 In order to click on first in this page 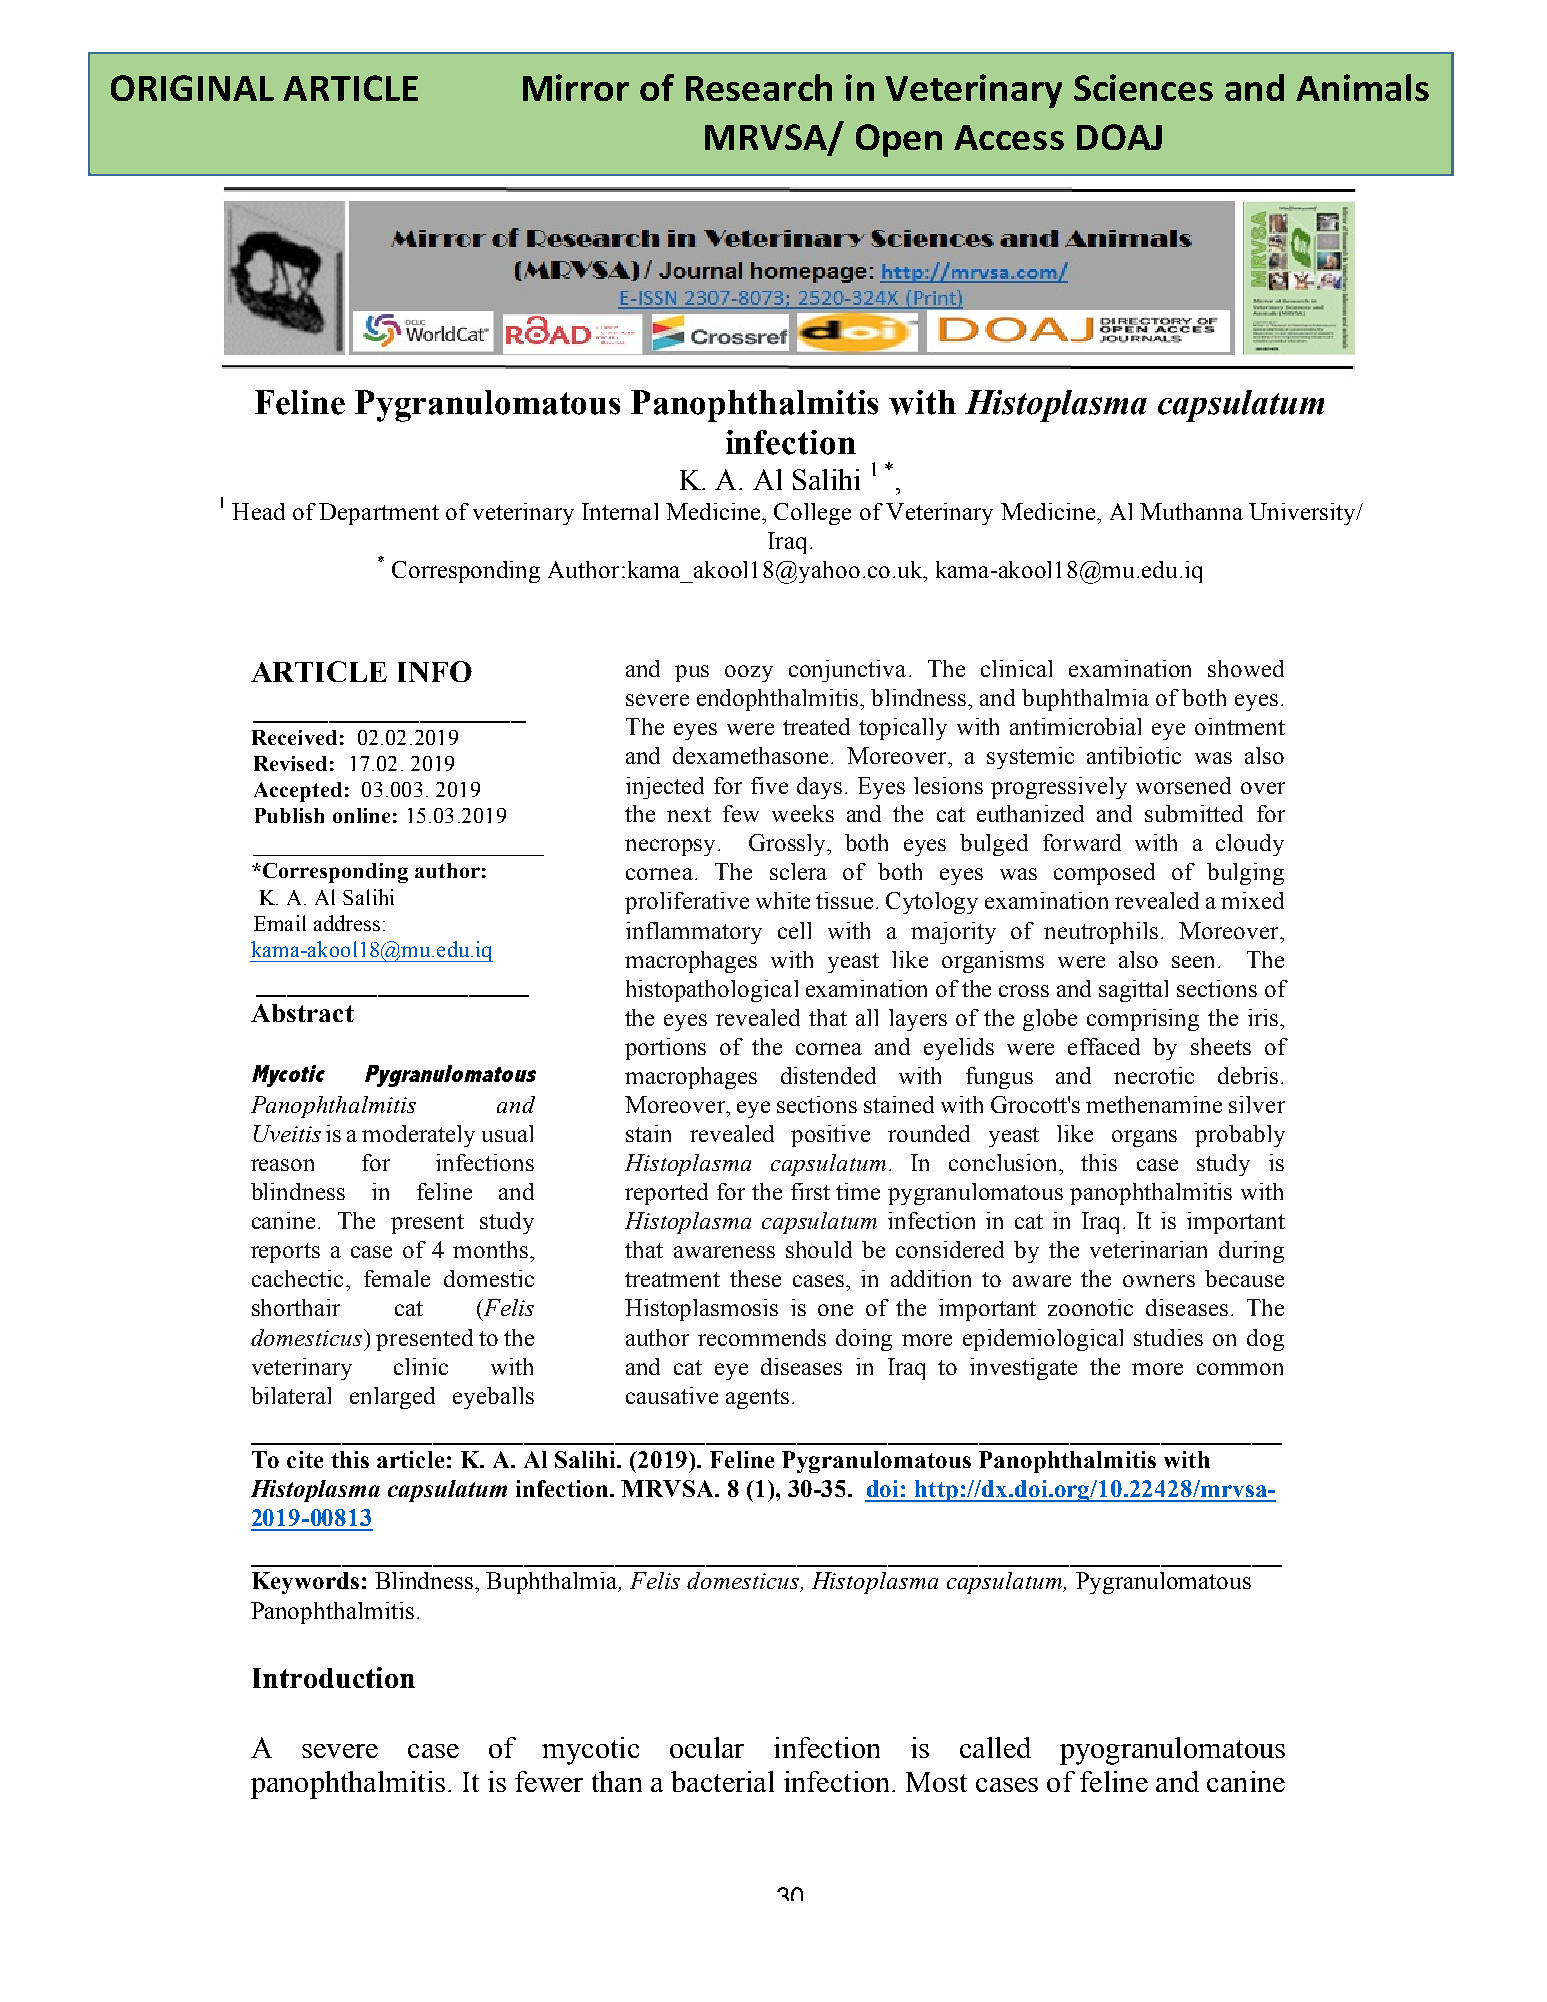, I will do `click(810, 1191)`.
